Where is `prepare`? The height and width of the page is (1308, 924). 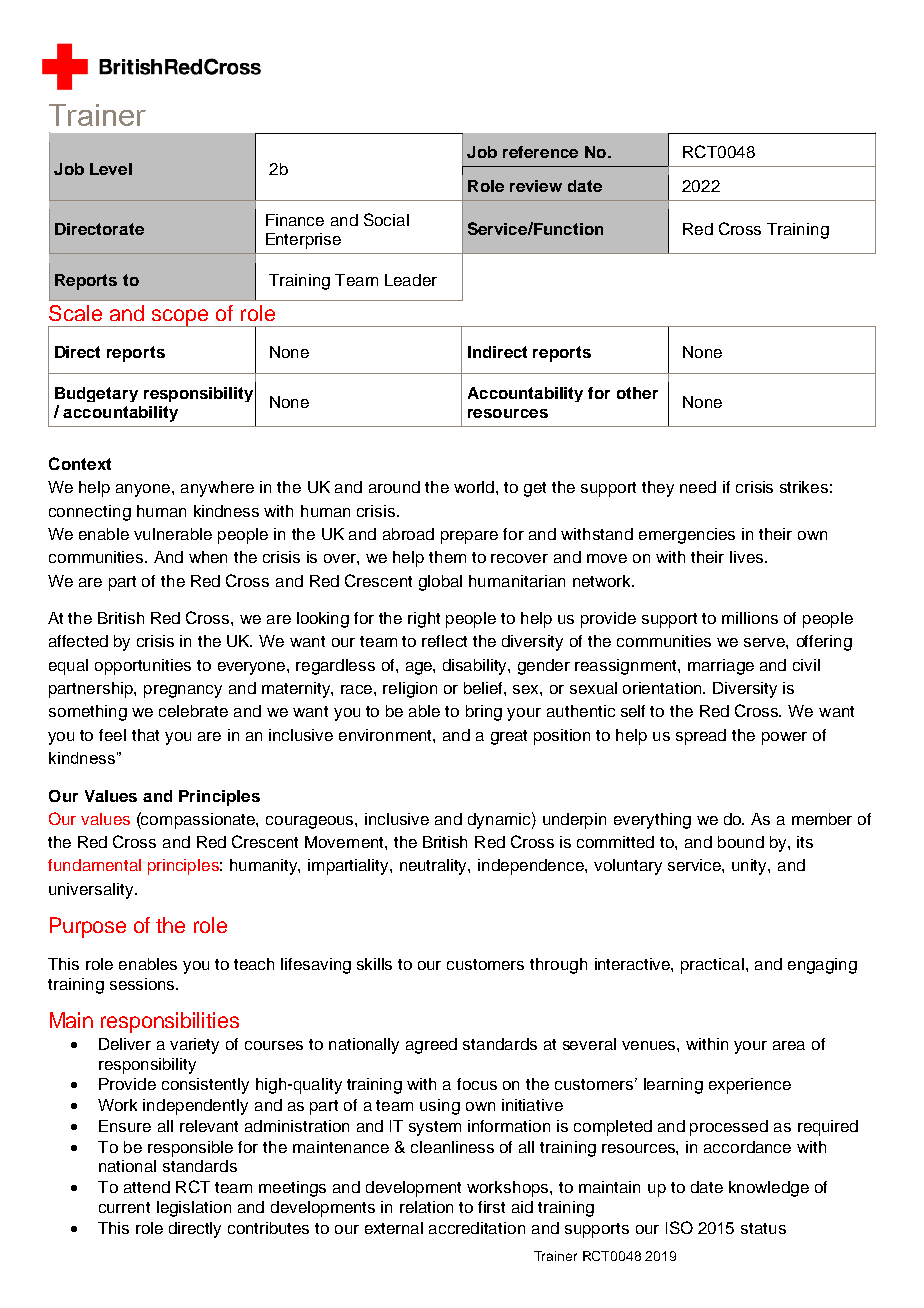
prepare is located at coordinates (469, 537).
